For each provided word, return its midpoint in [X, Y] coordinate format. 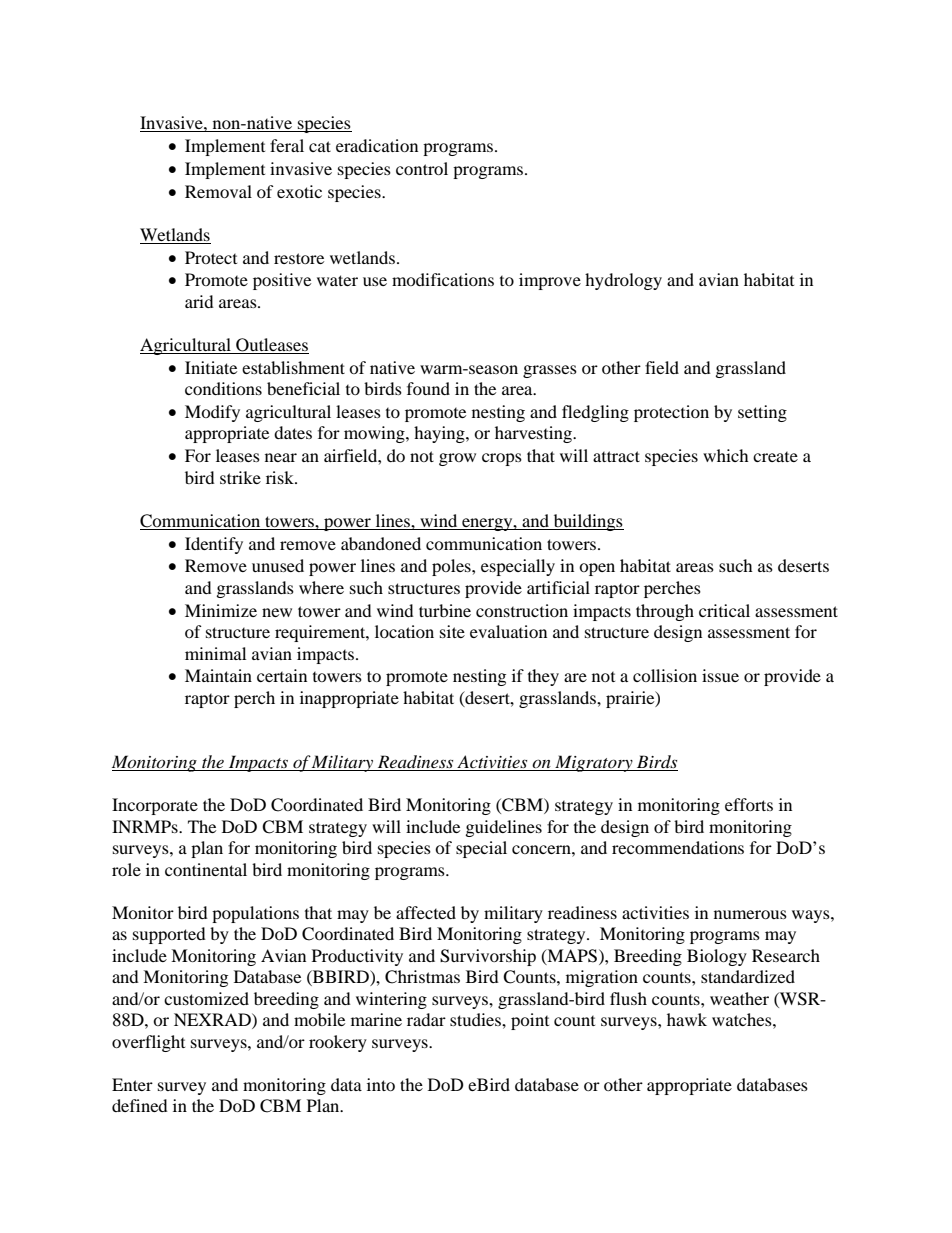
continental [206, 869]
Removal [218, 191]
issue [720, 675]
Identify [214, 545]
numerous [750, 914]
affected [426, 912]
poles [452, 567]
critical [724, 610]
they [543, 677]
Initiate [211, 367]
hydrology [623, 281]
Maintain [218, 675]
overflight [148, 1043]
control [422, 168]
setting [762, 413]
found [428, 388]
